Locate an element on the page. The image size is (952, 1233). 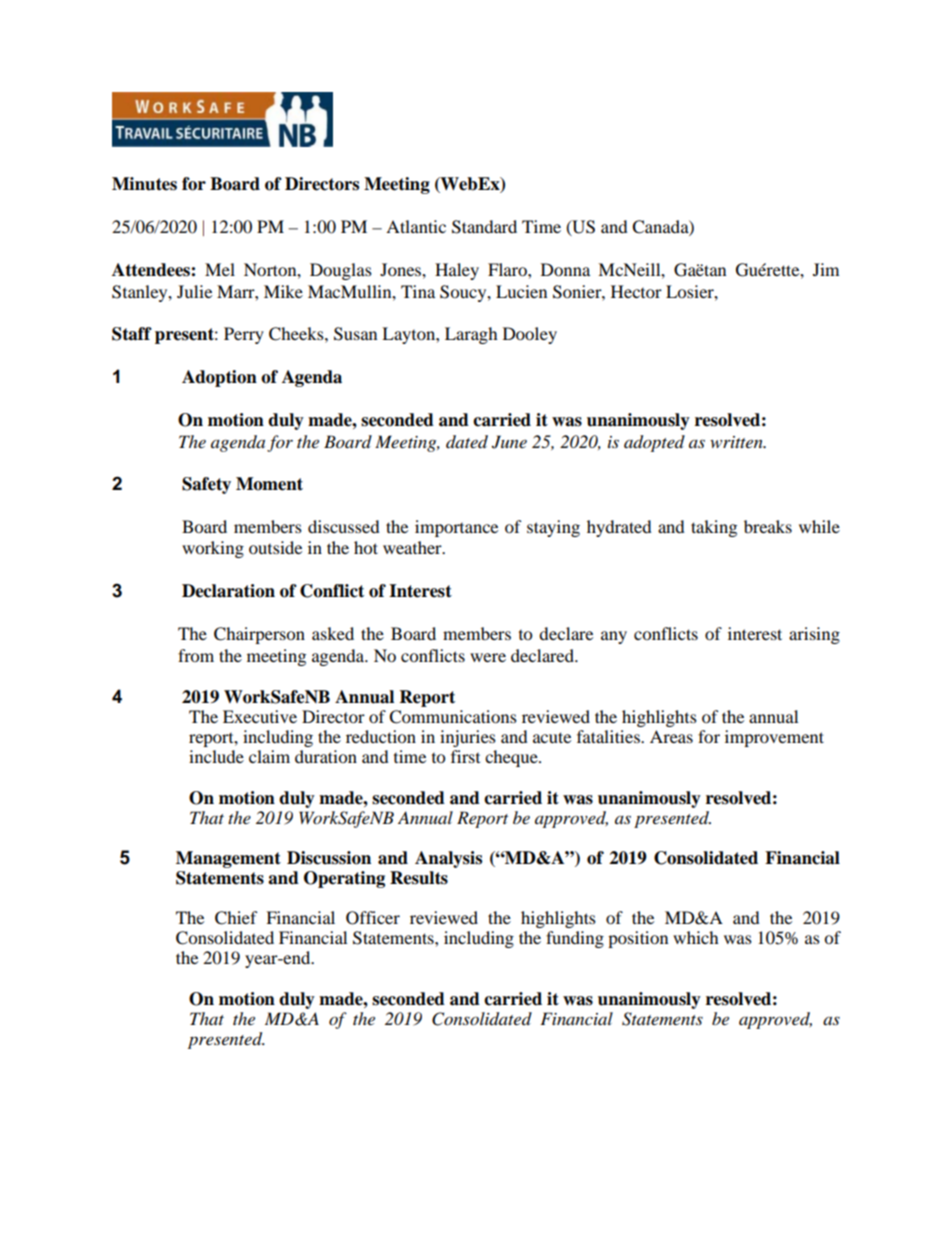
Chief is located at coordinates (236, 918).
